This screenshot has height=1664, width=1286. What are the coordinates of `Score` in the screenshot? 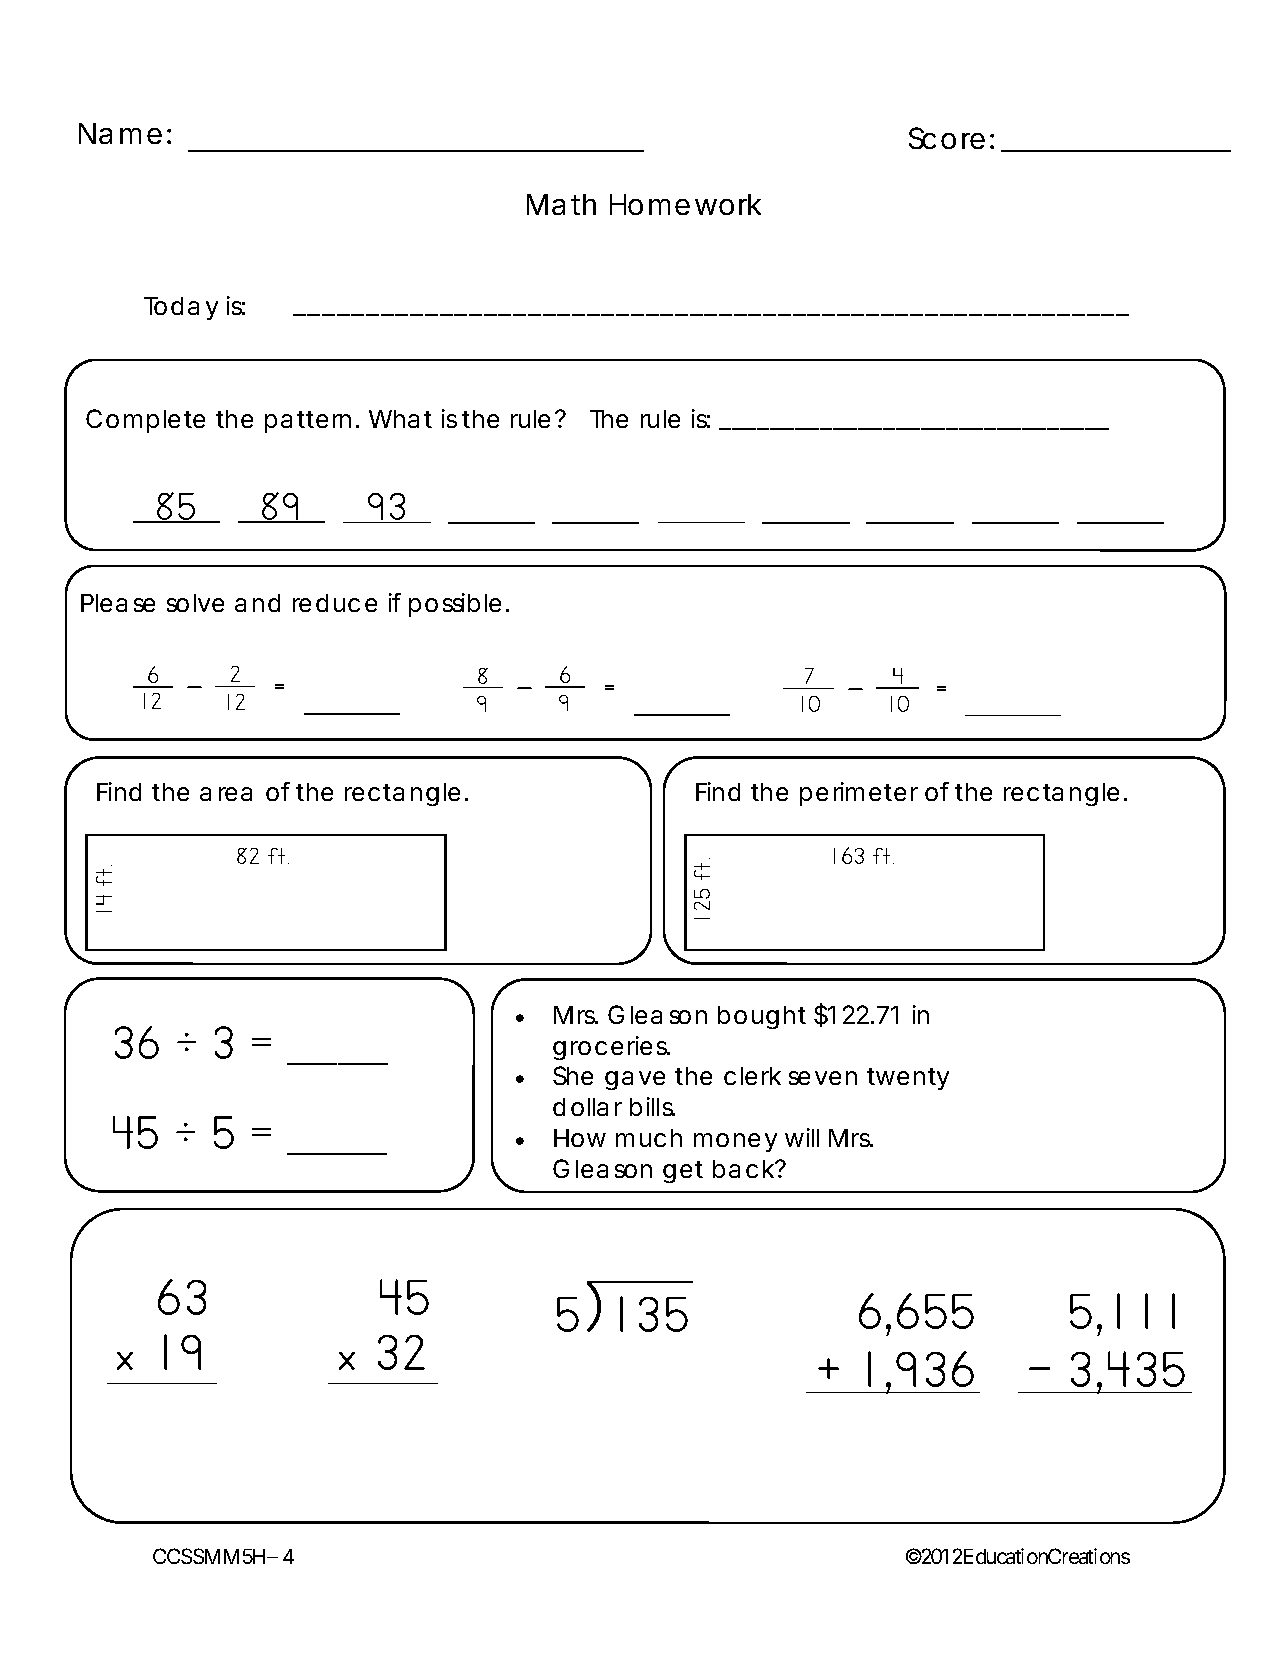 It's located at (947, 138).
